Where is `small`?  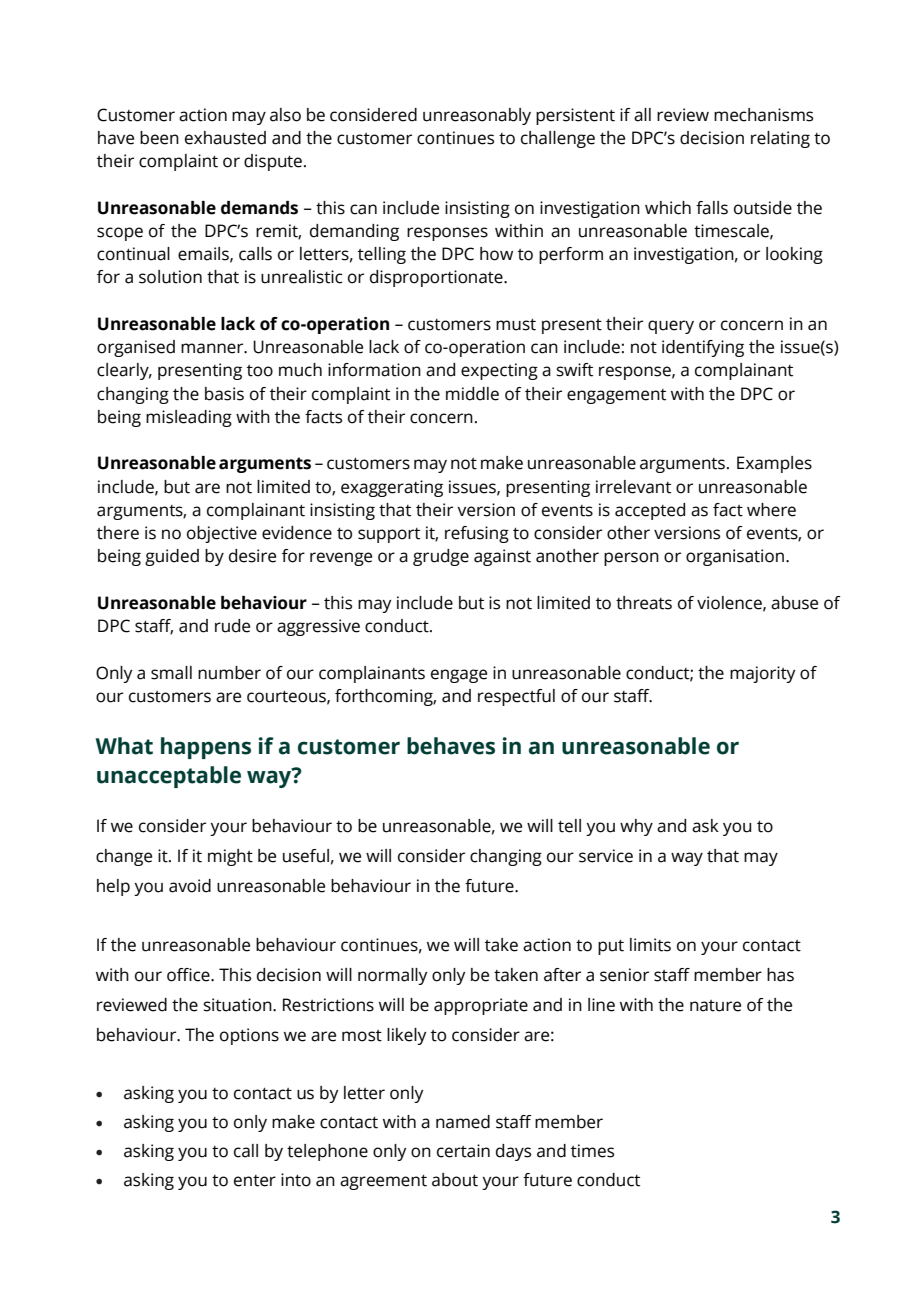
small is located at coordinates (171, 673).
